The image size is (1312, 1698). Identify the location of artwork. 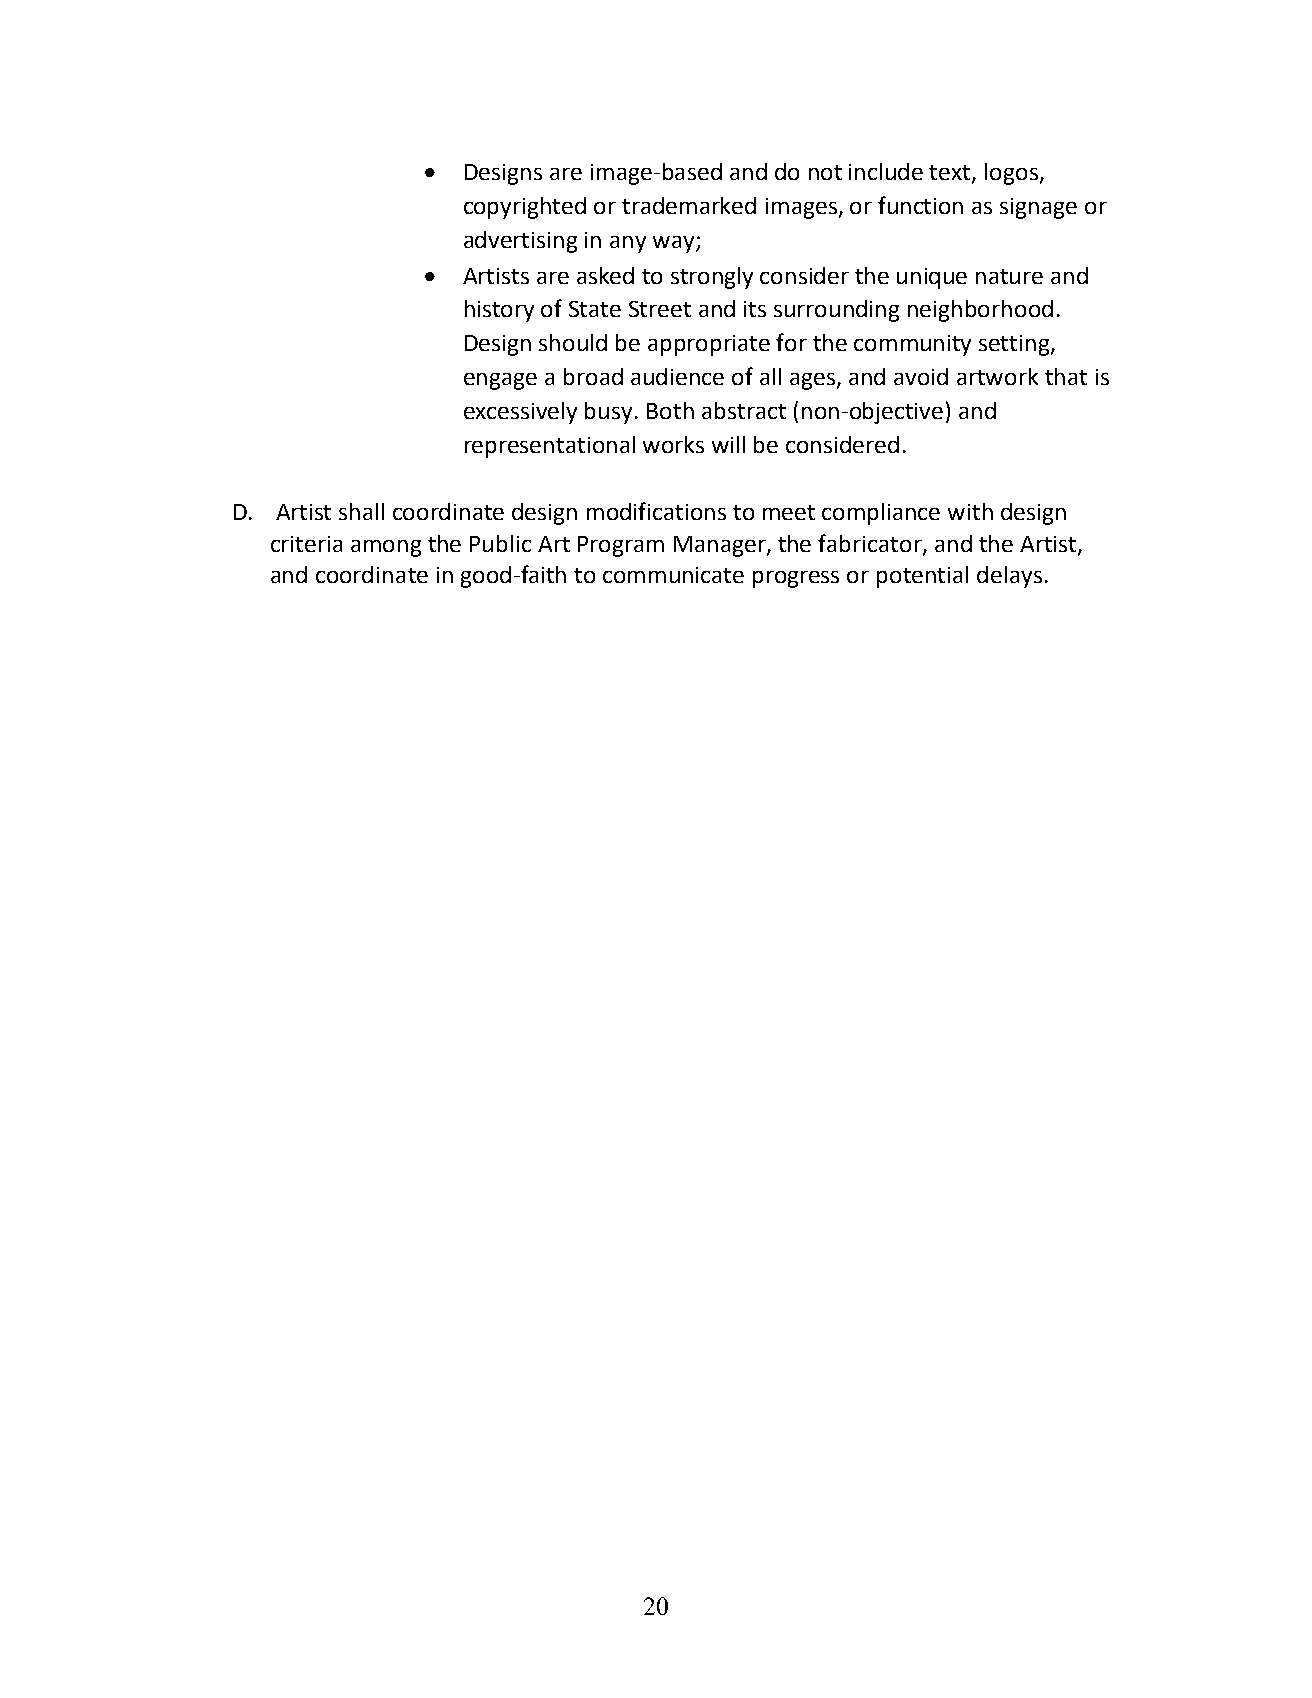
(997, 376).
